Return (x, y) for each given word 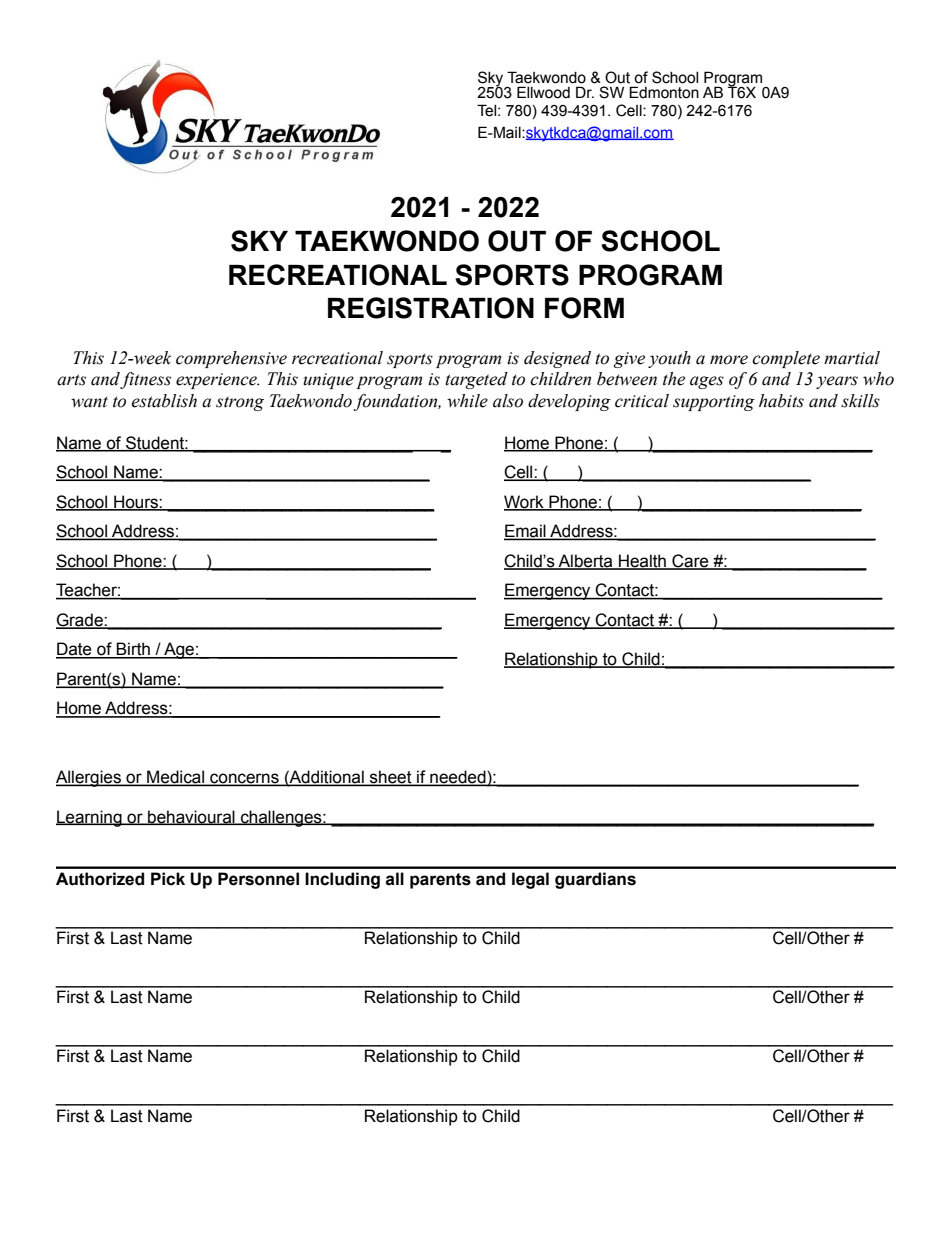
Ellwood (543, 92)
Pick (168, 879)
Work (525, 502)
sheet (391, 778)
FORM (584, 308)
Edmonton (664, 92)
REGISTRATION (431, 308)
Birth (133, 650)
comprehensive (231, 359)
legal (530, 880)
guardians (595, 880)
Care (690, 561)
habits (781, 401)
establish (164, 401)
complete (786, 359)
